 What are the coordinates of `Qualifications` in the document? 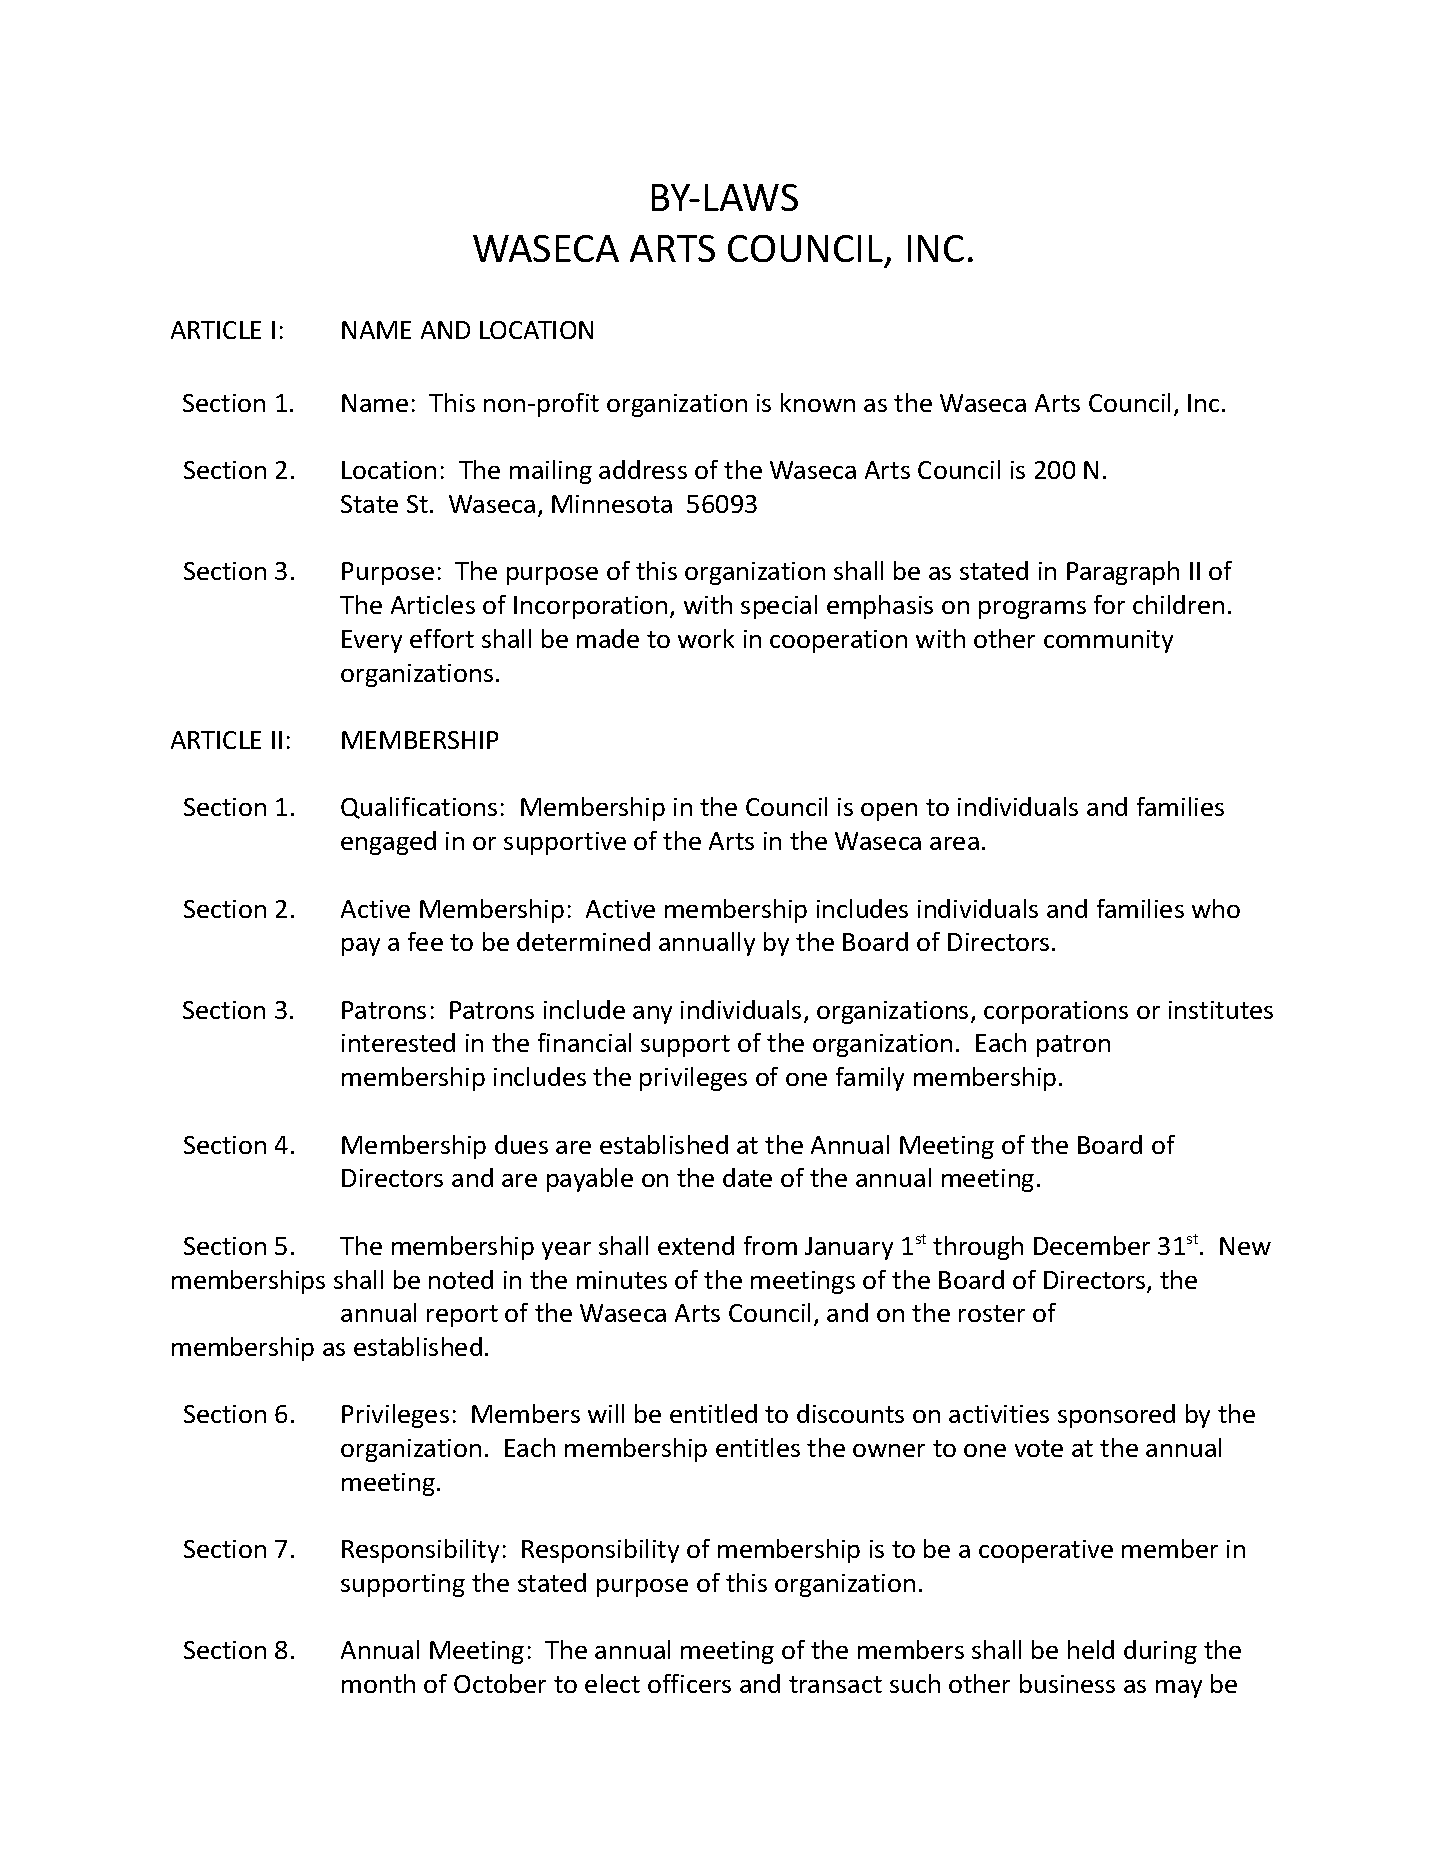 It's located at (419, 808).
